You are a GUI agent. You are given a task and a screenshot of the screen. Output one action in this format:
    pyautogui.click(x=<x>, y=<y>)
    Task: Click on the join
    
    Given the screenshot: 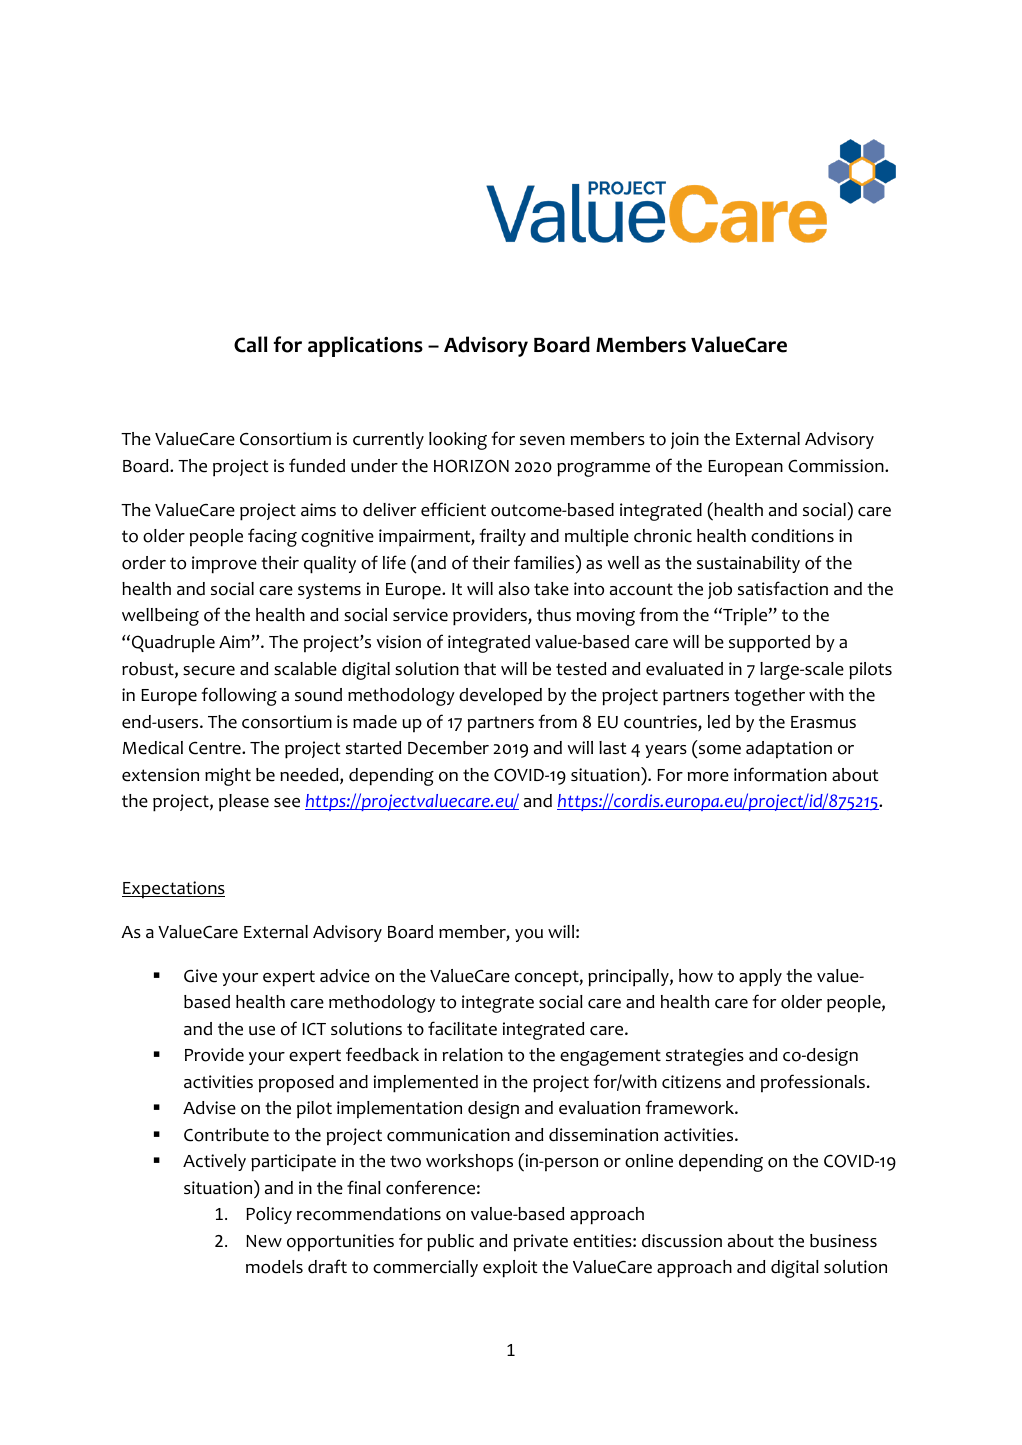 What is the action you would take?
    pyautogui.click(x=685, y=440)
